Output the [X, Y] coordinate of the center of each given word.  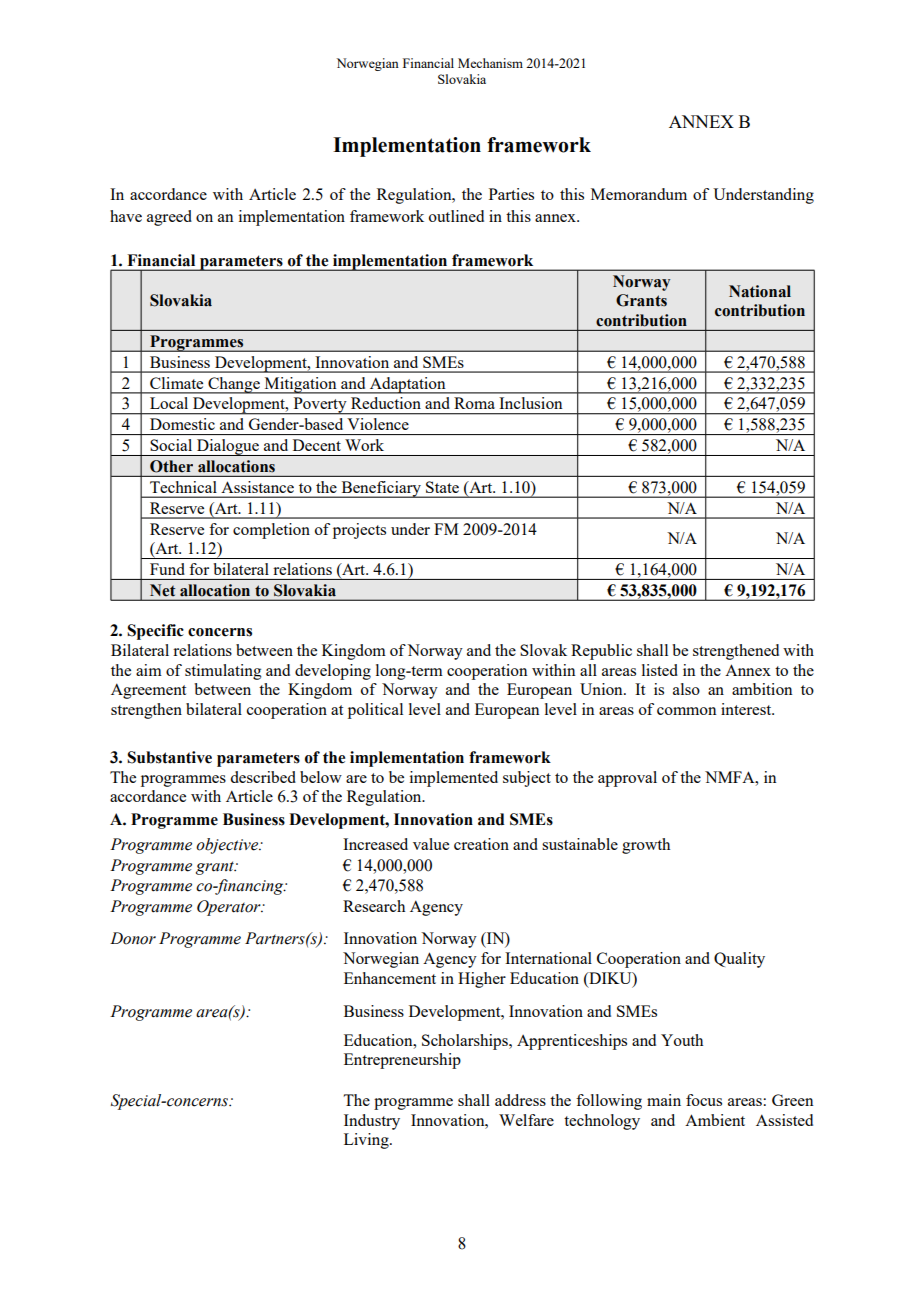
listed [660, 670]
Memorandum [639, 194]
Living [367, 1141]
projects [359, 531]
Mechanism [490, 63]
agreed [169, 218]
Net [162, 590]
